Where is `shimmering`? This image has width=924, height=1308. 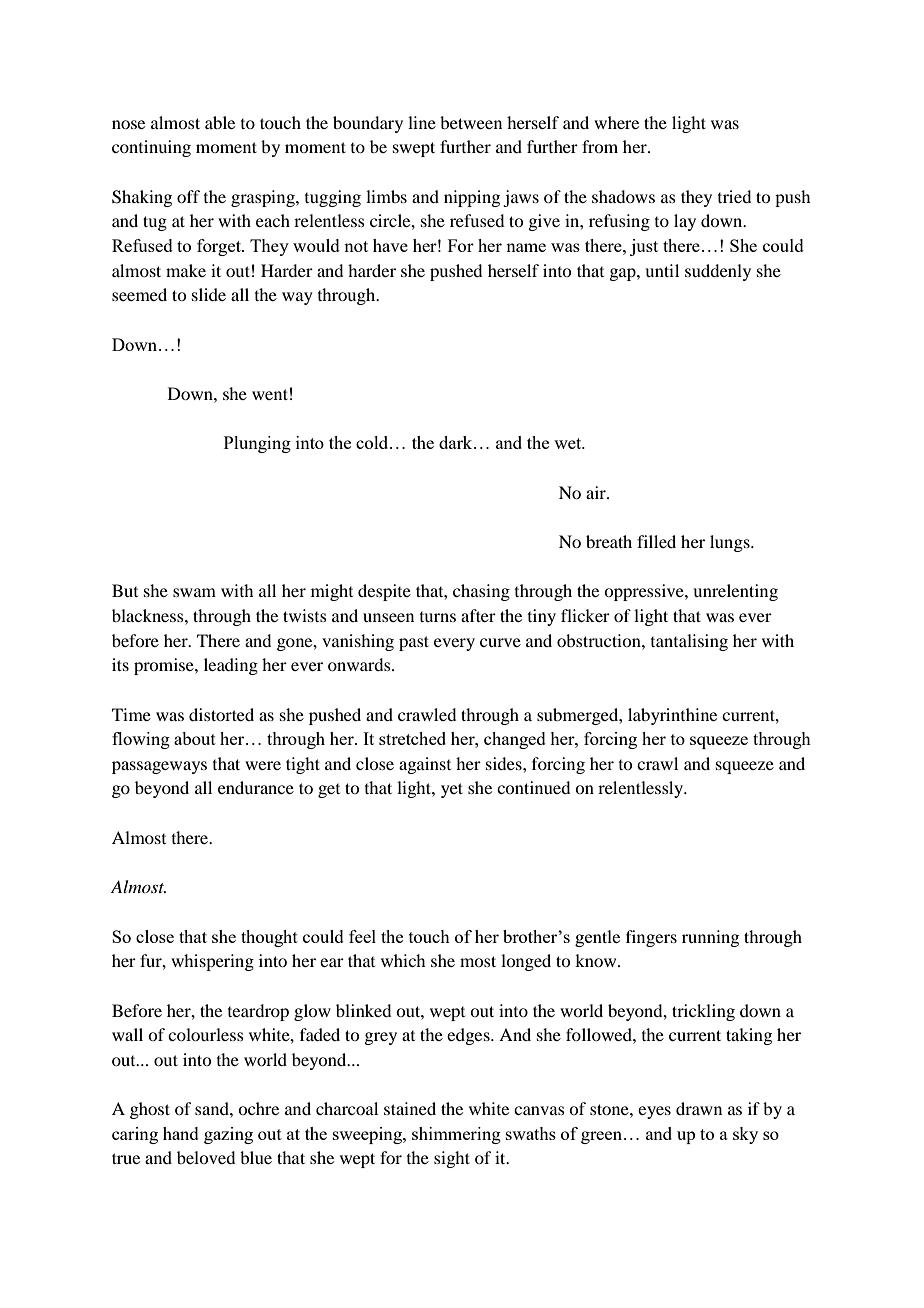 shimmering is located at coordinates (456, 1135).
